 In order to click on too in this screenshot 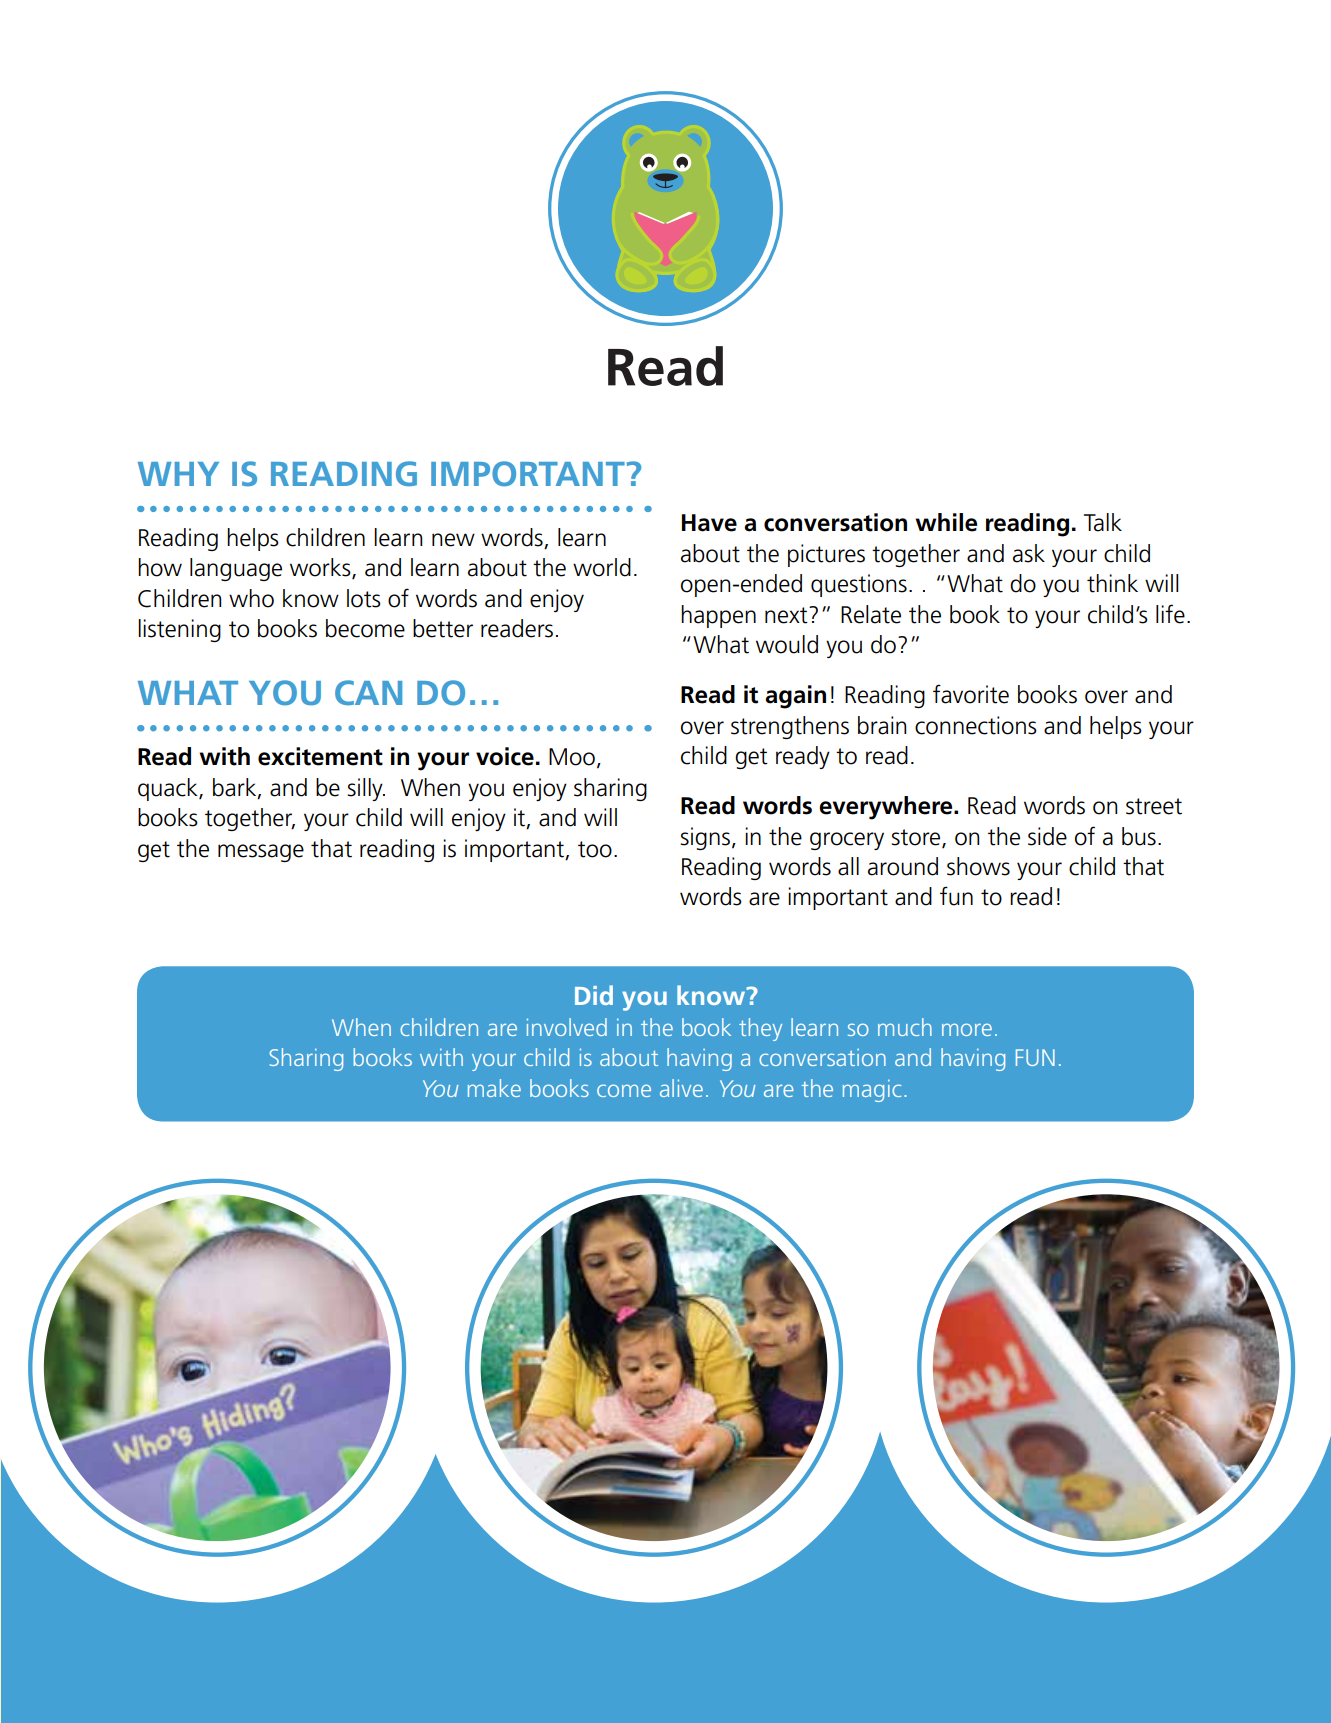, I will do `click(595, 849)`.
